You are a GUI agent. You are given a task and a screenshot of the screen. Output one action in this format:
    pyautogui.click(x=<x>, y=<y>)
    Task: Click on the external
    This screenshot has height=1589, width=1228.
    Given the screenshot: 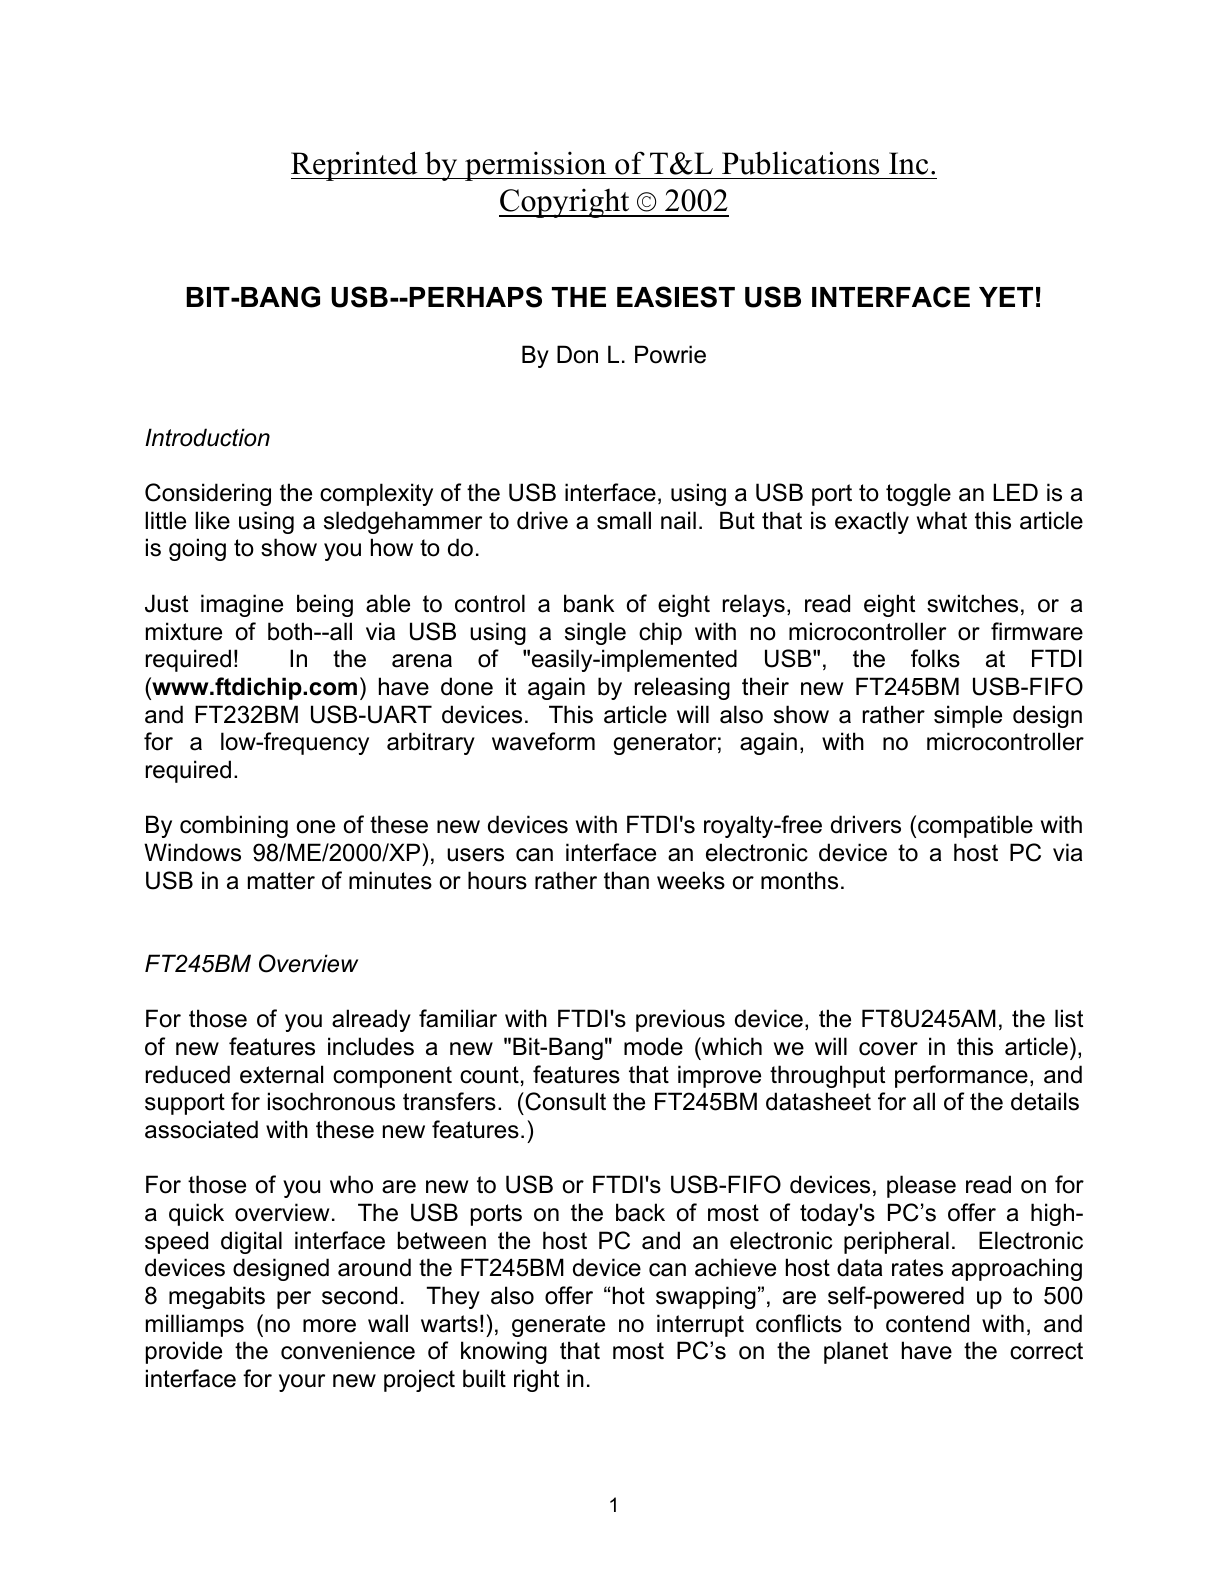 What is the action you would take?
    pyautogui.click(x=281, y=1074)
